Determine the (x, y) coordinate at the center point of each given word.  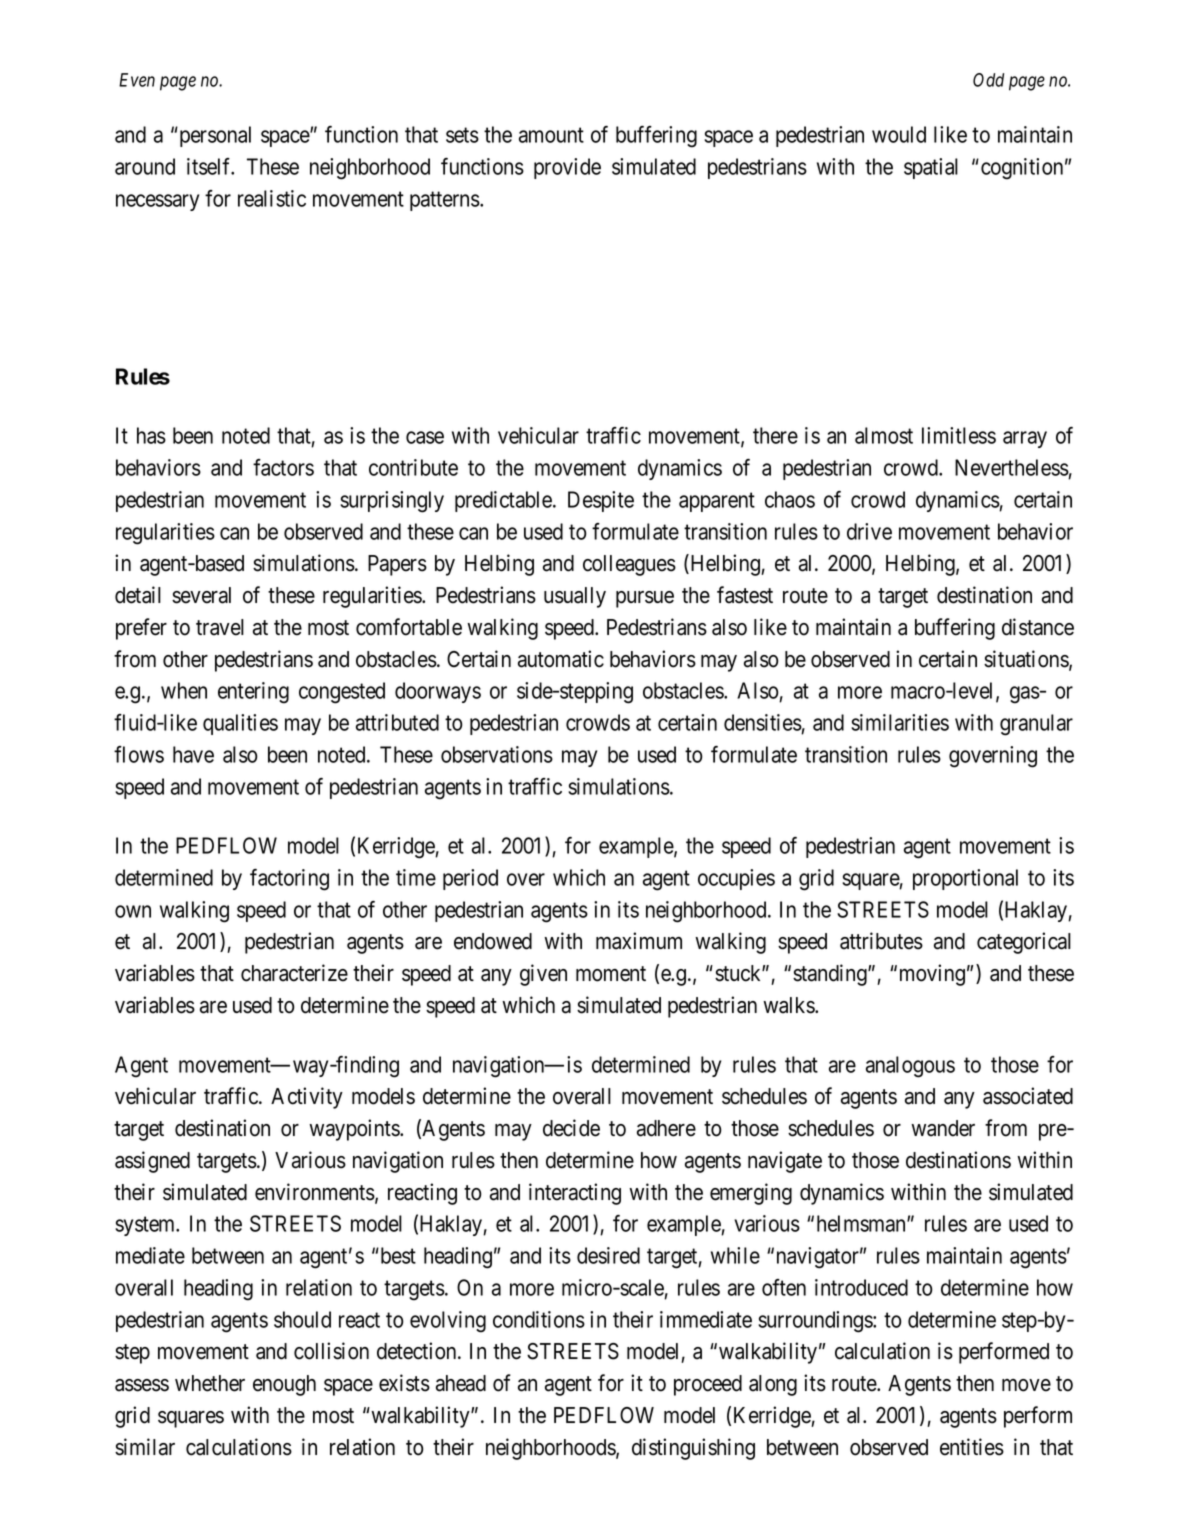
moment (611, 974)
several (201, 595)
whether (210, 1383)
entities (972, 1447)
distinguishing (693, 1449)
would (899, 134)
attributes (881, 941)
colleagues (629, 565)
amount (551, 135)
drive (869, 531)
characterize (294, 973)
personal (214, 136)
